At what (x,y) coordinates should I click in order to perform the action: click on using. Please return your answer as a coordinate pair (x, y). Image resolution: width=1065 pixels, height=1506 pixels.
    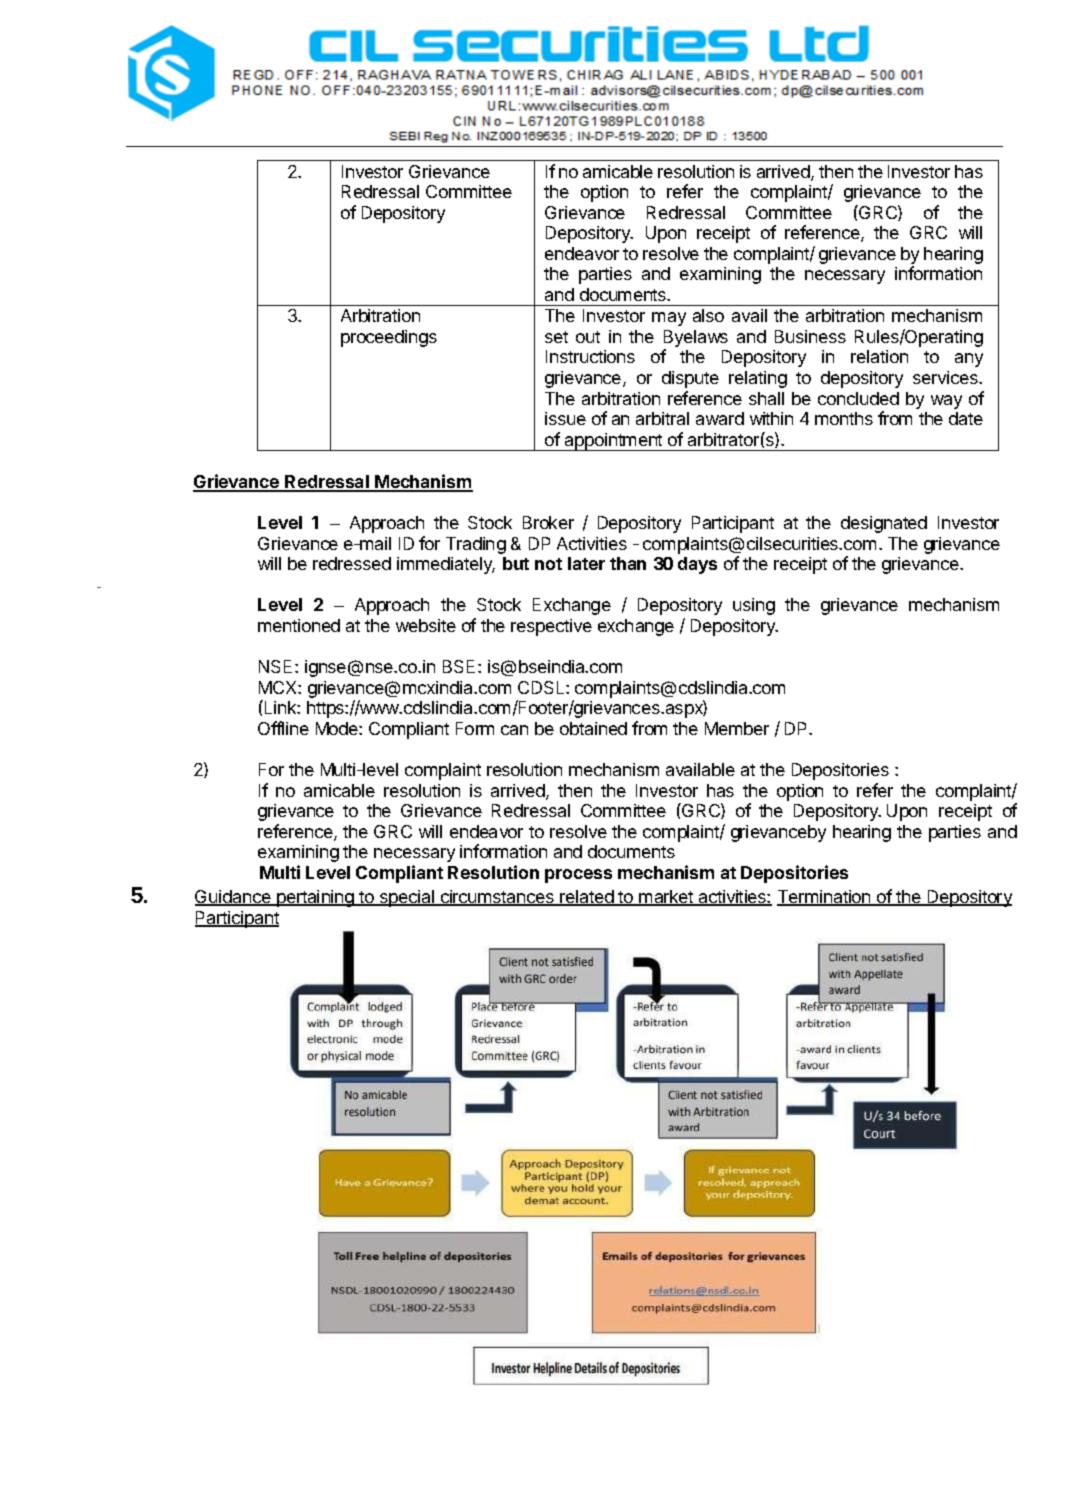
    Looking at the image, I should click on (754, 606).
